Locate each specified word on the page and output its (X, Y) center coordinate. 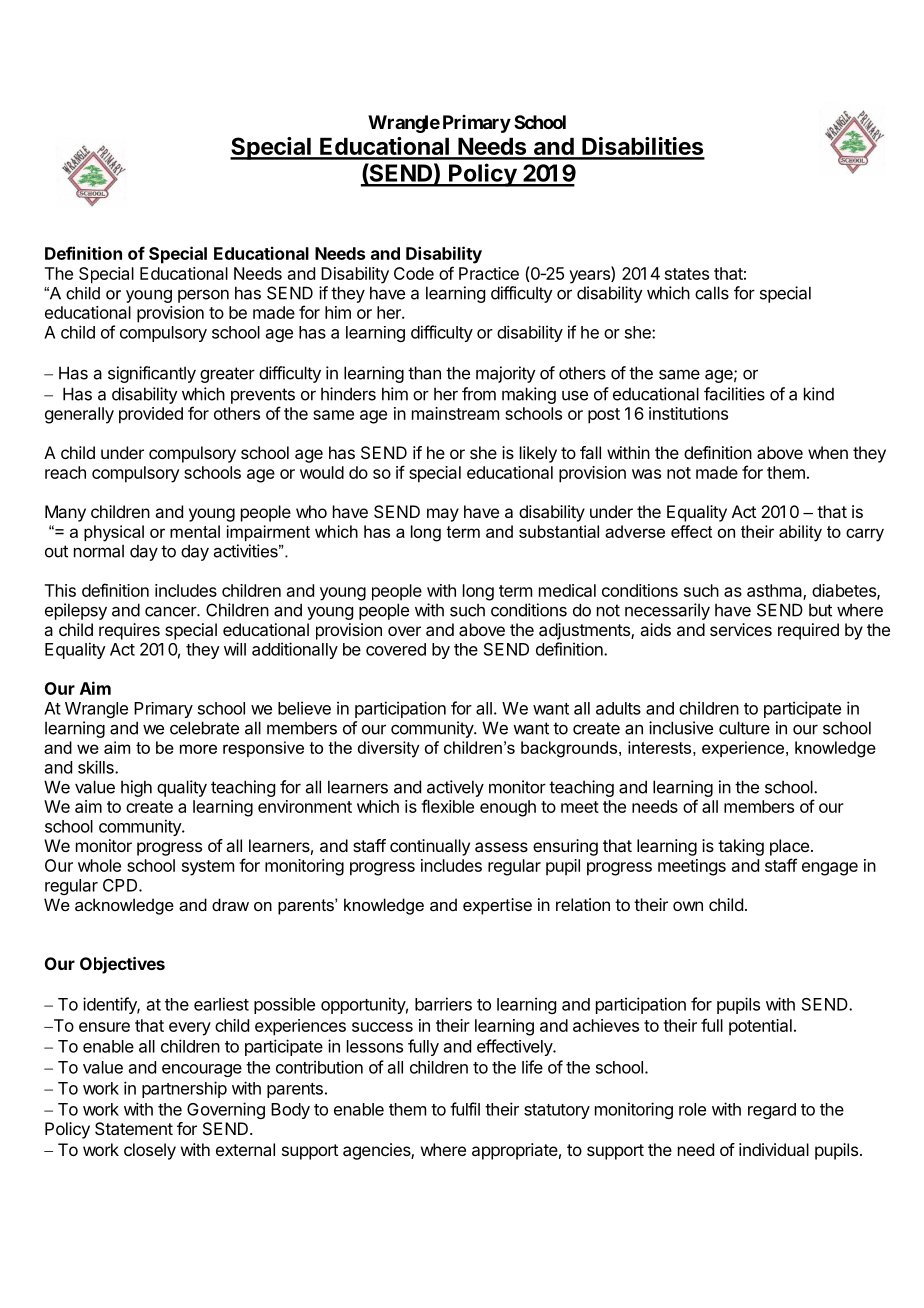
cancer (171, 611)
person (203, 296)
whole (99, 865)
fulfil (465, 1109)
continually (430, 847)
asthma (775, 591)
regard (772, 1111)
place (789, 847)
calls (712, 293)
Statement (134, 1128)
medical (567, 590)
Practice (489, 273)
